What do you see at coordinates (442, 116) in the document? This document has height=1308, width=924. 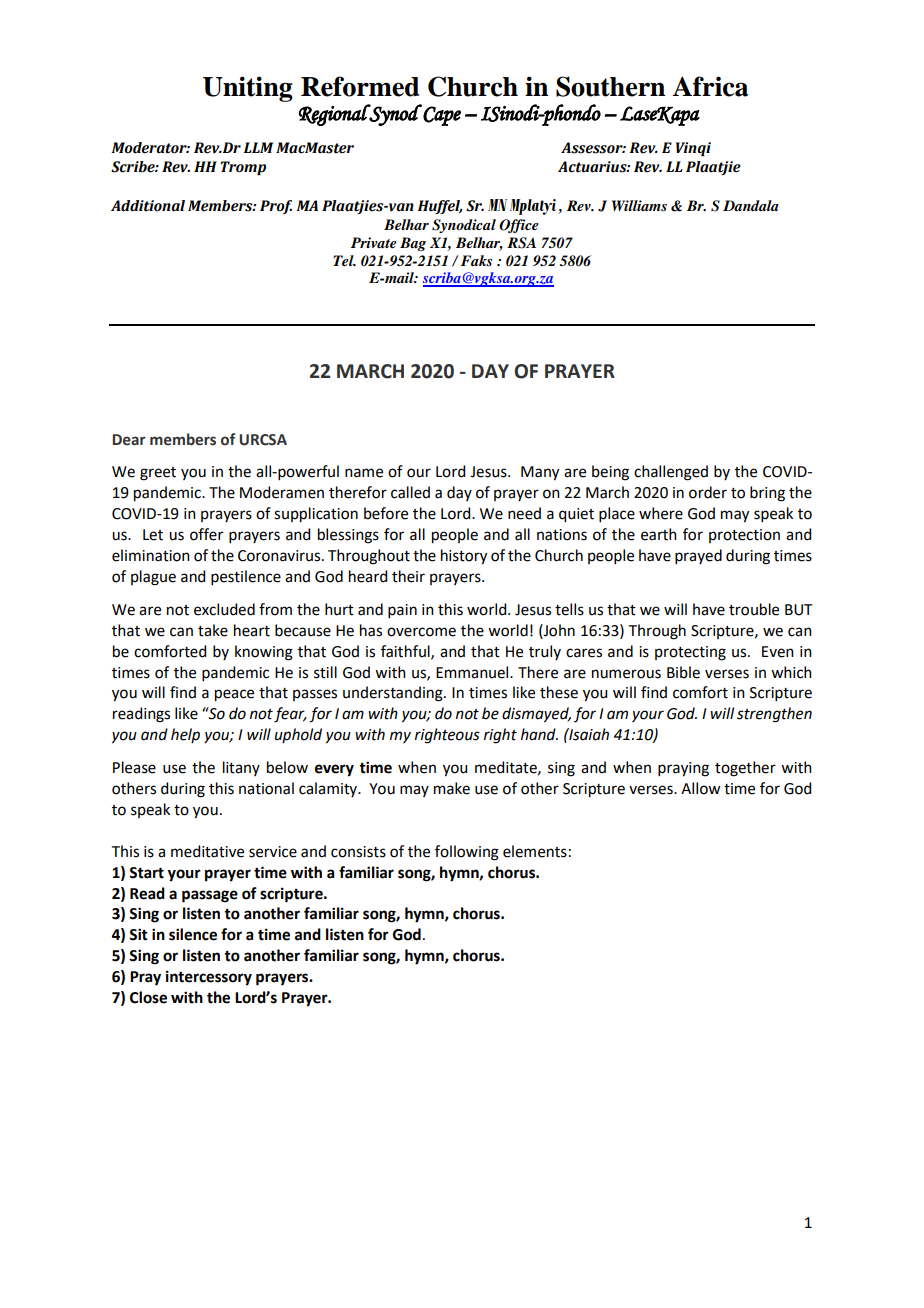 I see `Cape` at bounding box center [442, 116].
